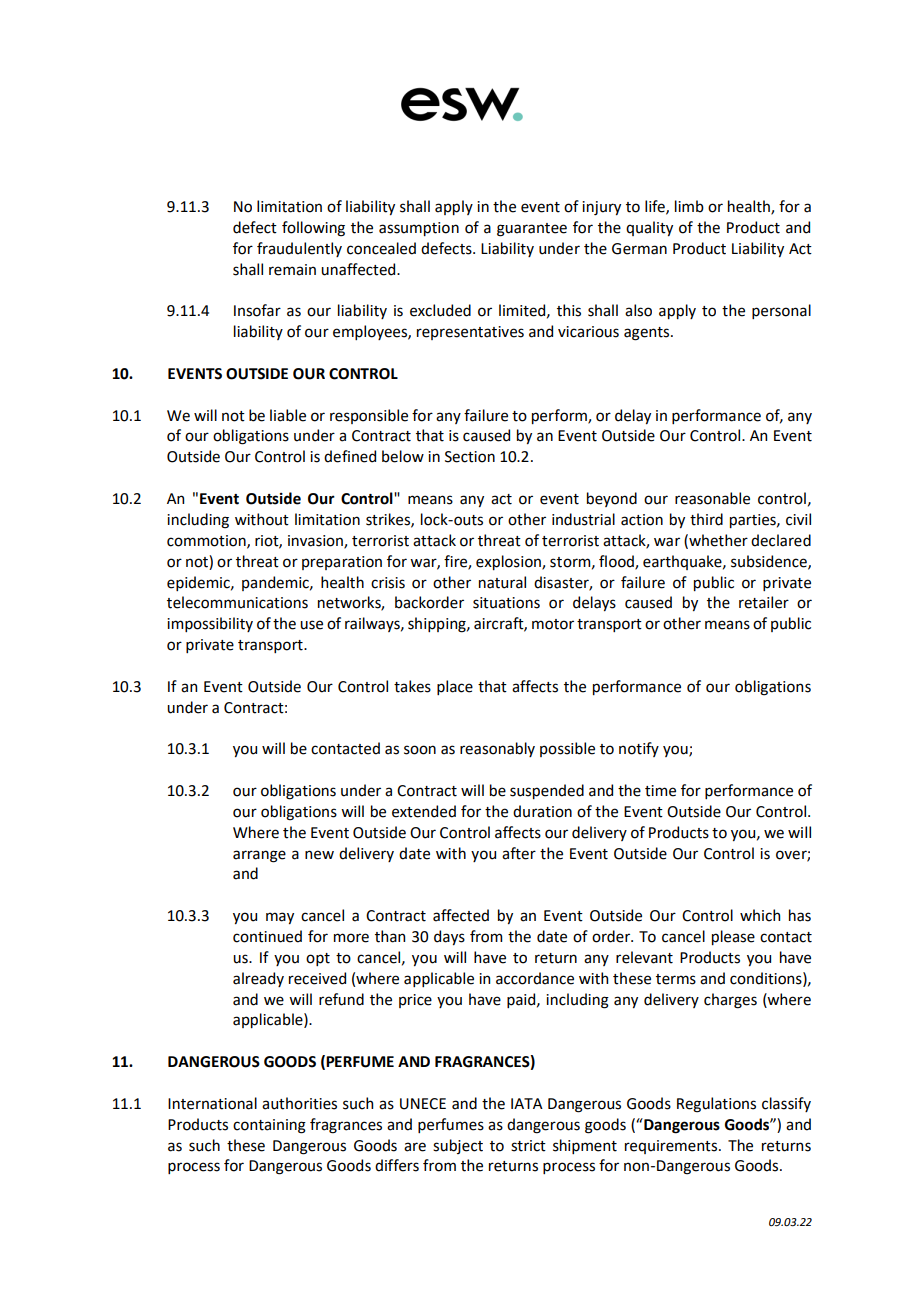 The height and width of the screenshot is (1307, 924). Describe the element at coordinates (455, 687) in the screenshot. I see `place` at that location.
